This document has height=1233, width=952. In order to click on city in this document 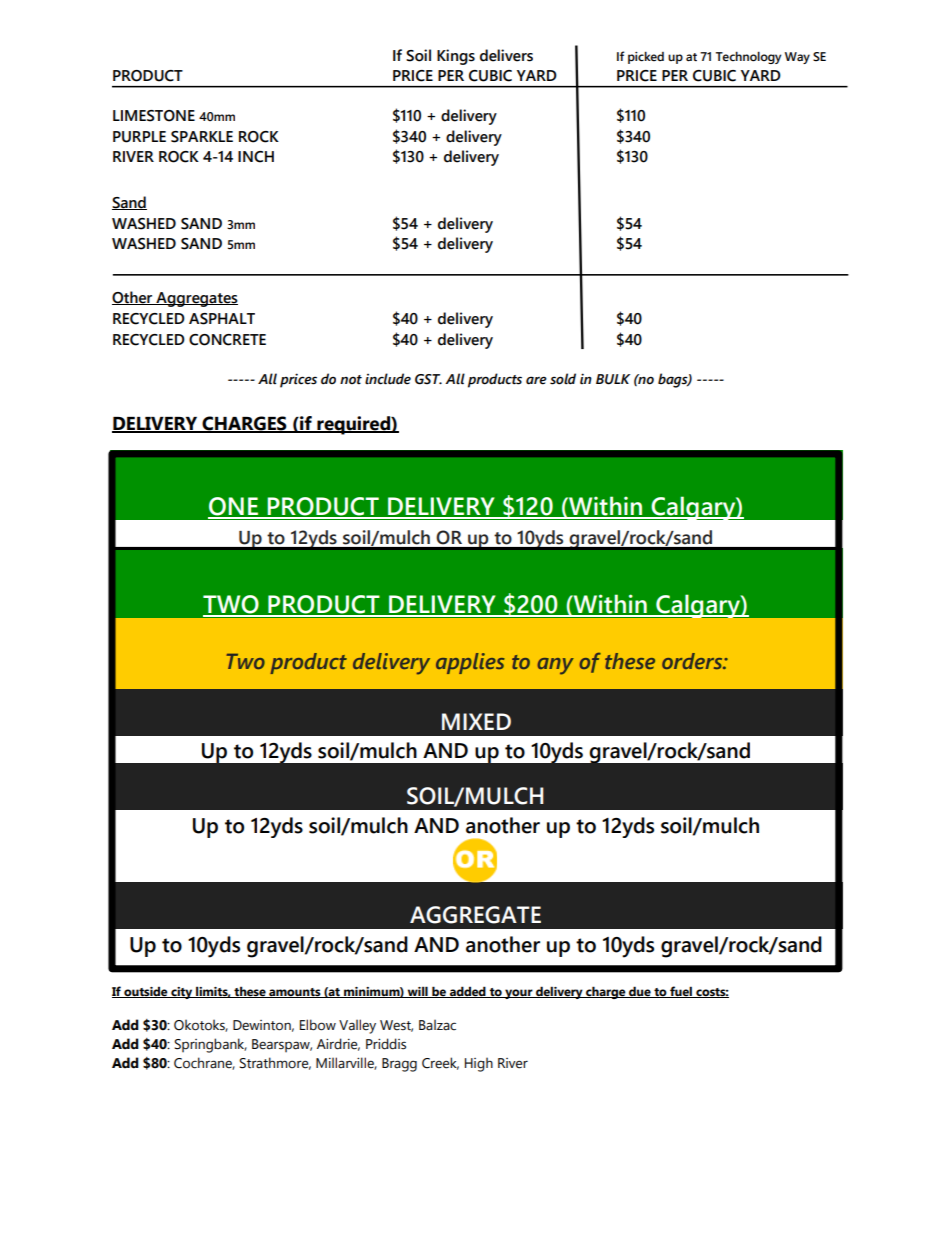, I will do `click(182, 993)`.
